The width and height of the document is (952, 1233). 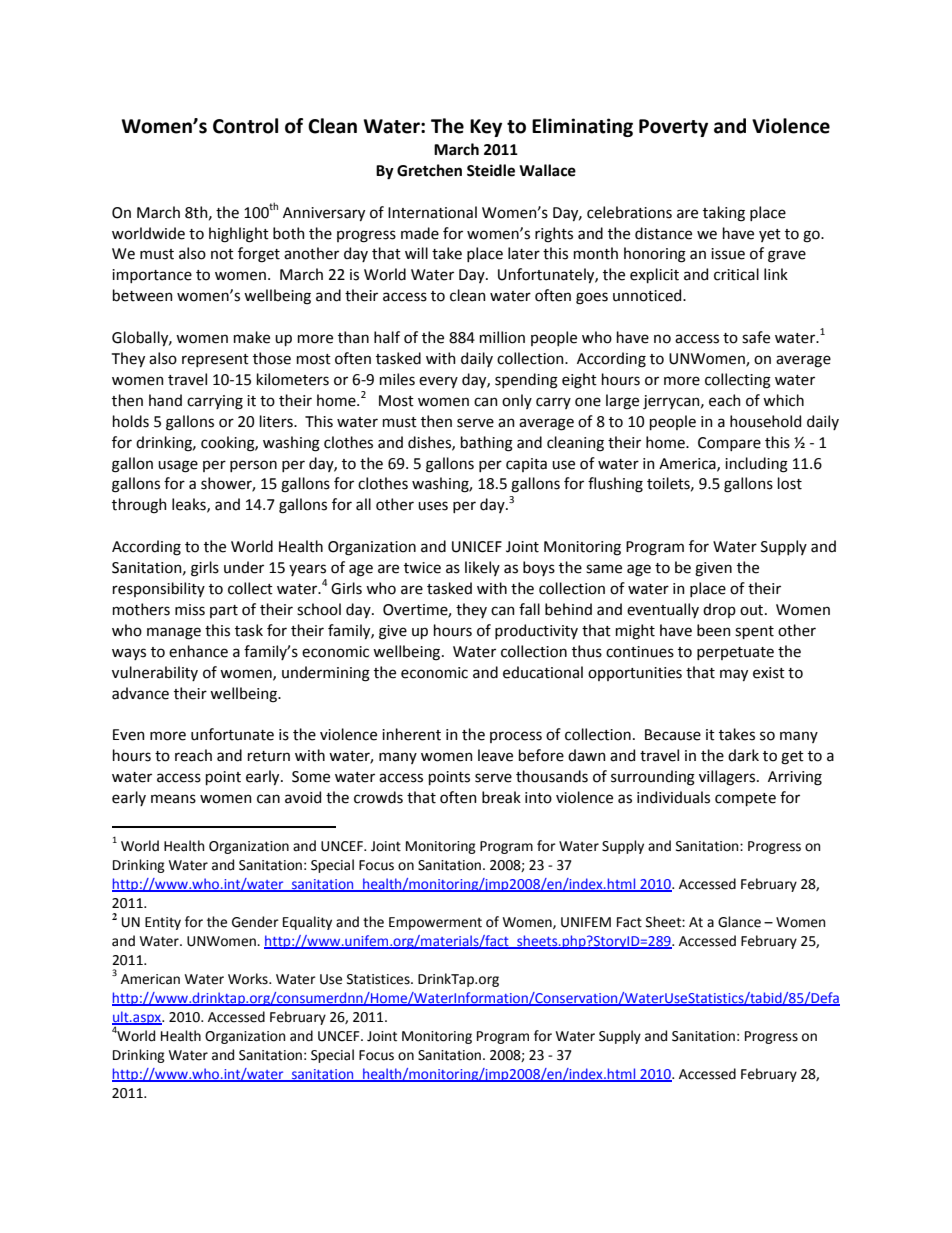 I want to click on hand, so click(x=165, y=400).
